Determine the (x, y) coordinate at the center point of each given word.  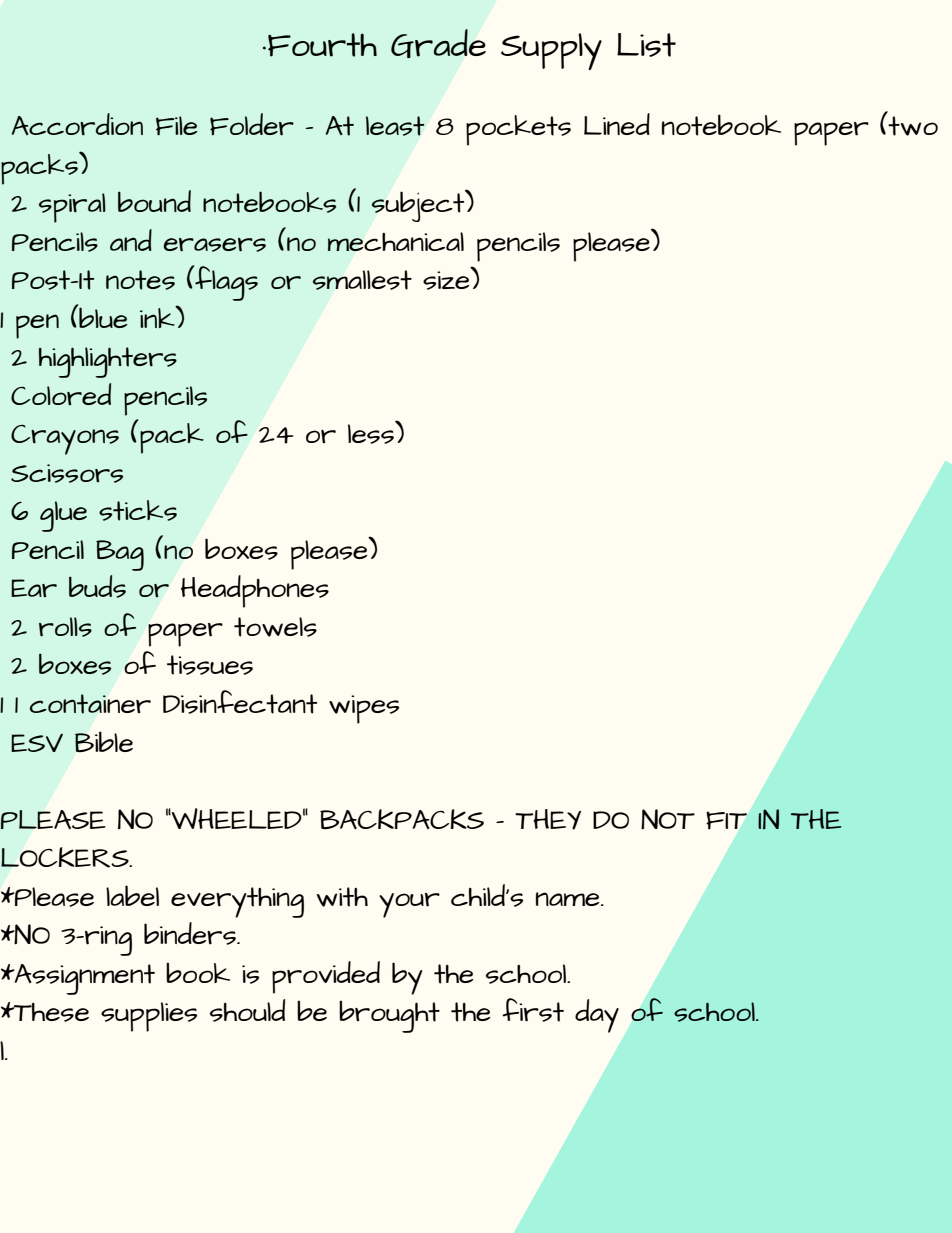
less (372, 433)
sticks (138, 510)
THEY (548, 819)
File (177, 125)
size (446, 280)
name (569, 899)
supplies (149, 1017)
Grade (438, 43)
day (597, 1016)
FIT (726, 820)
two (913, 126)
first (533, 1010)
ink (158, 316)
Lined (617, 124)
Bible (104, 742)
